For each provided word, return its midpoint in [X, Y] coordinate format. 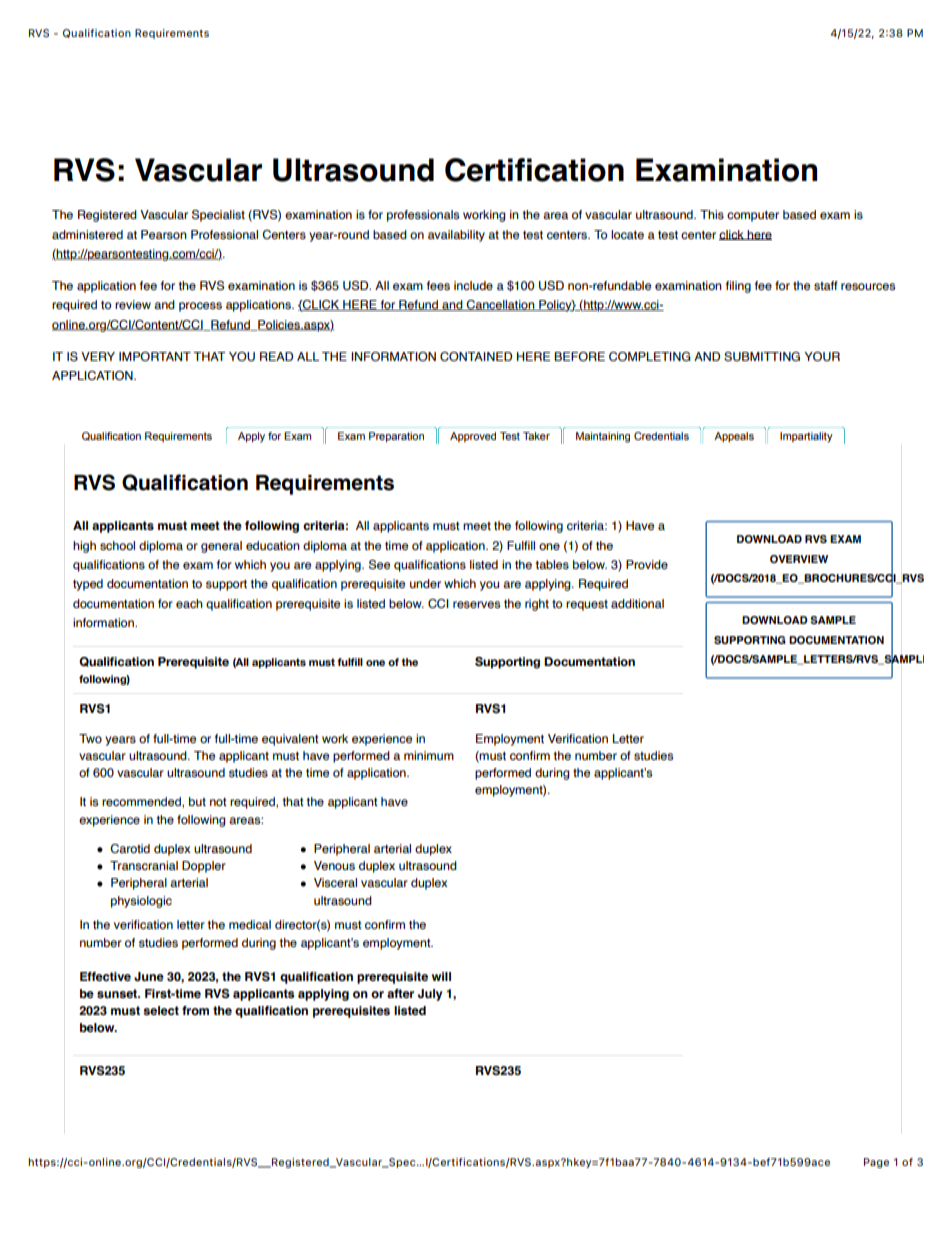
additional [637, 603]
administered [87, 234]
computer [753, 216]
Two [90, 738]
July [430, 995]
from [195, 1010]
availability [456, 236]
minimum [429, 755]
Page [876, 1163]
